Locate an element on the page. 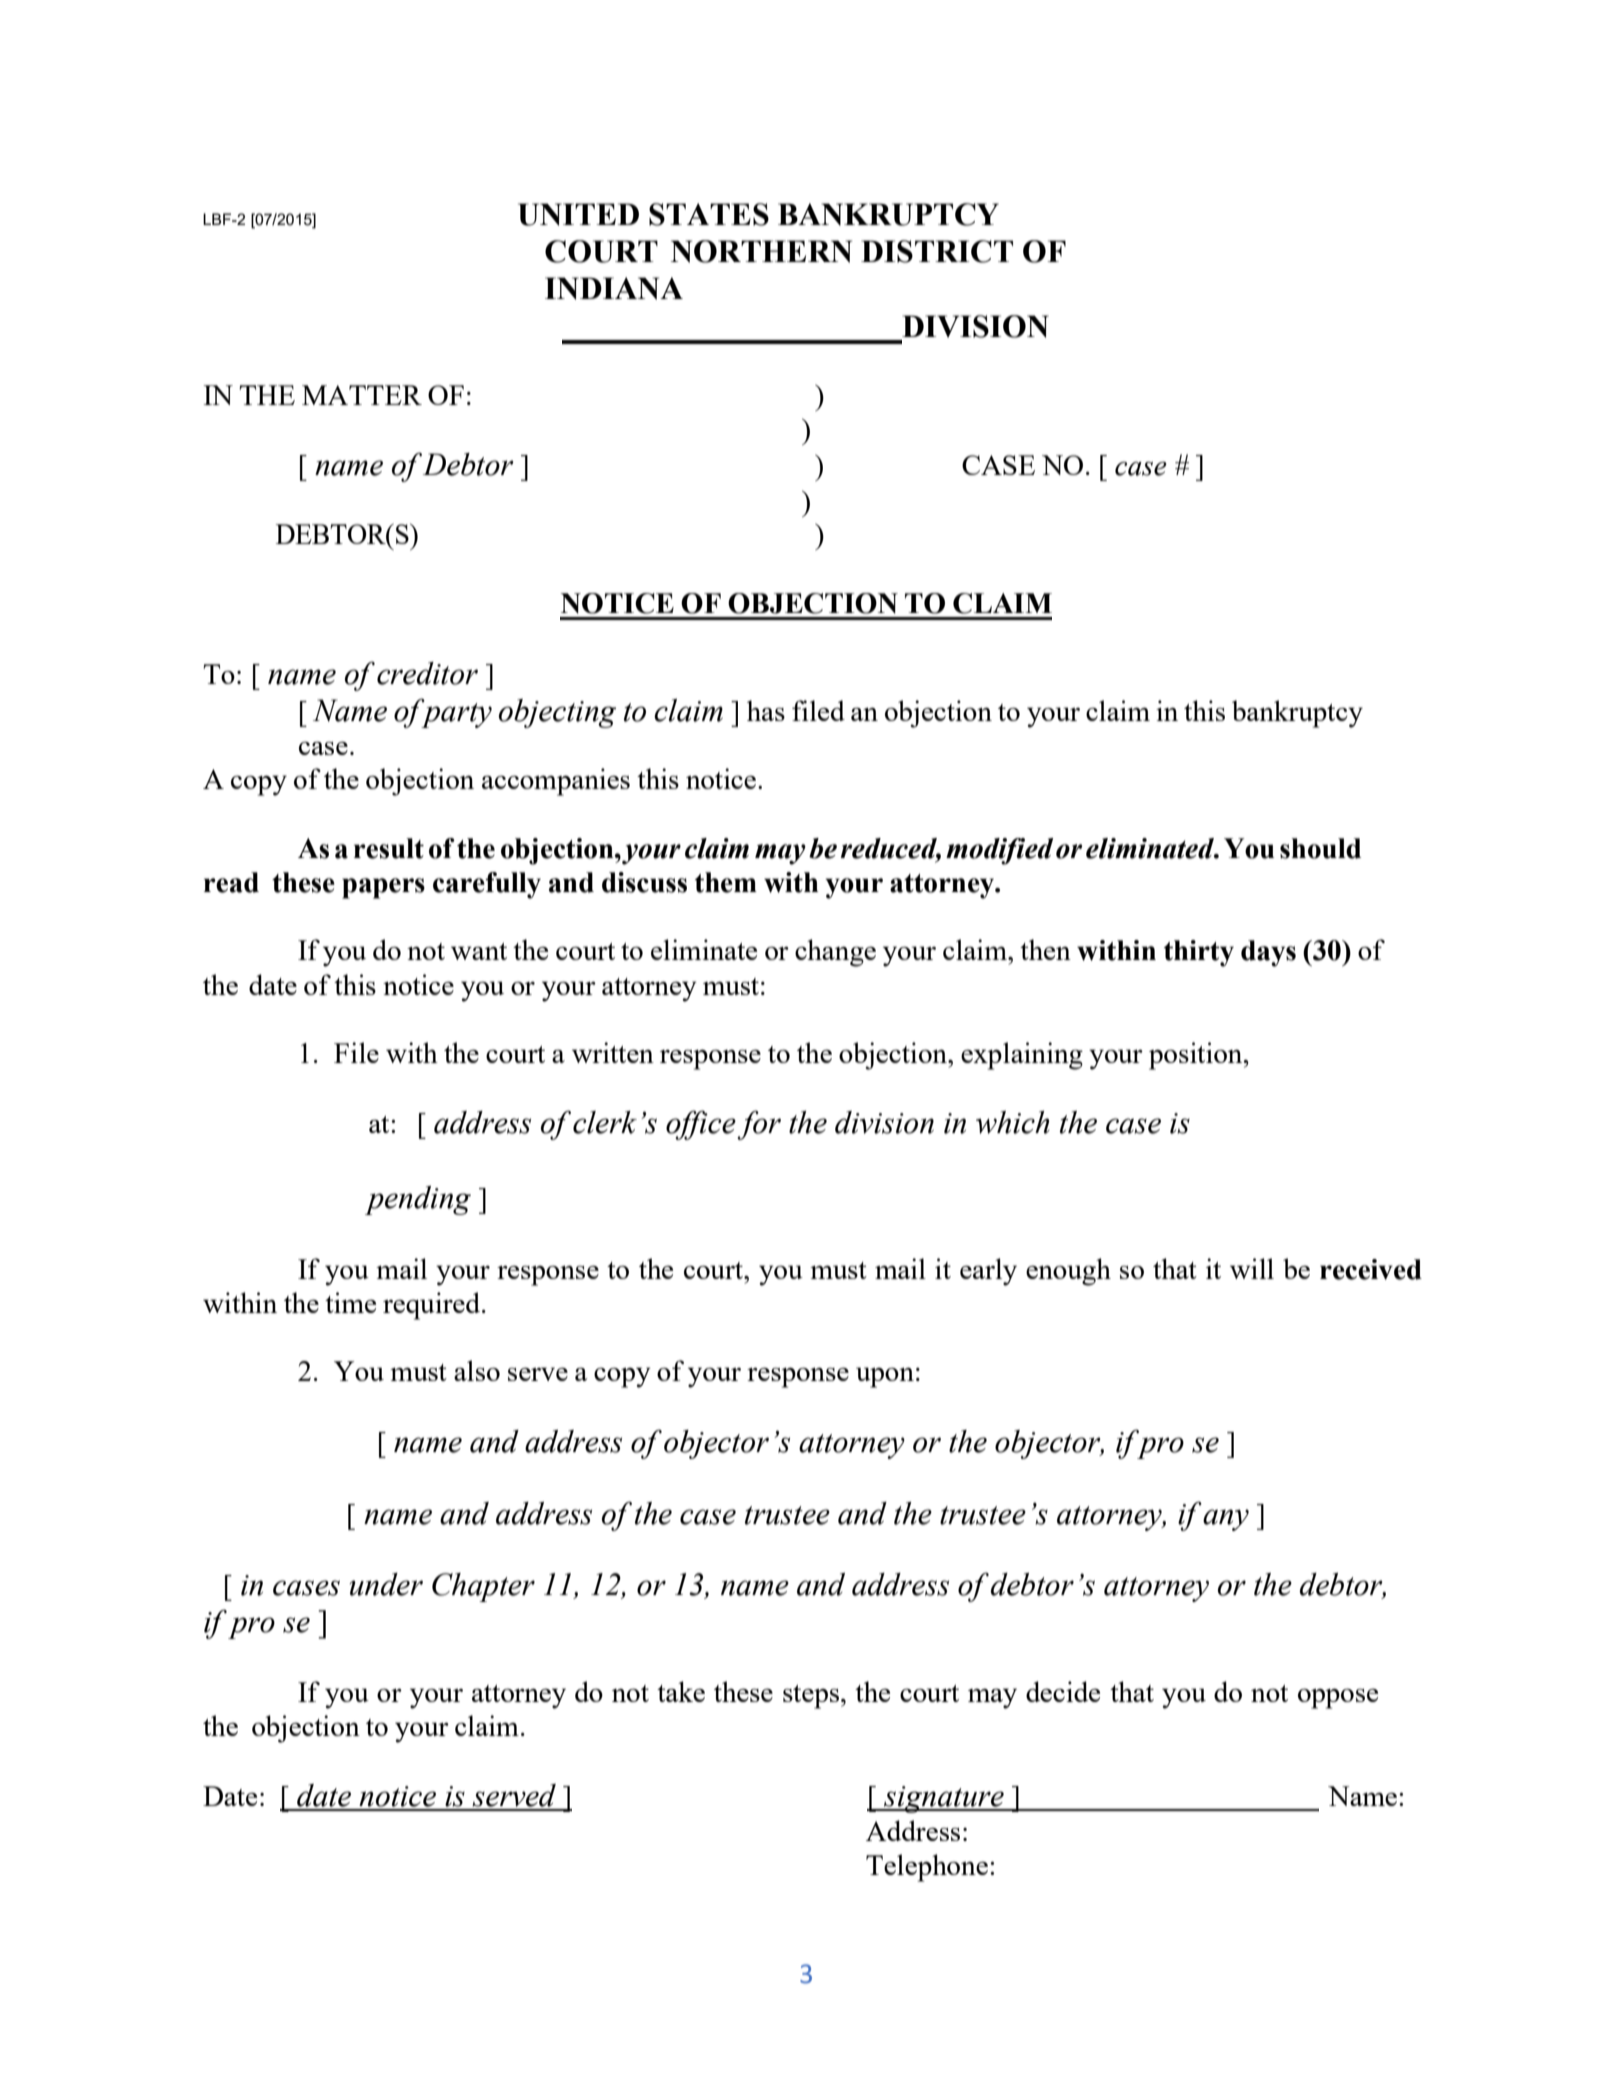 This document has height=2088, width=1613. will is located at coordinates (1252, 1268).
